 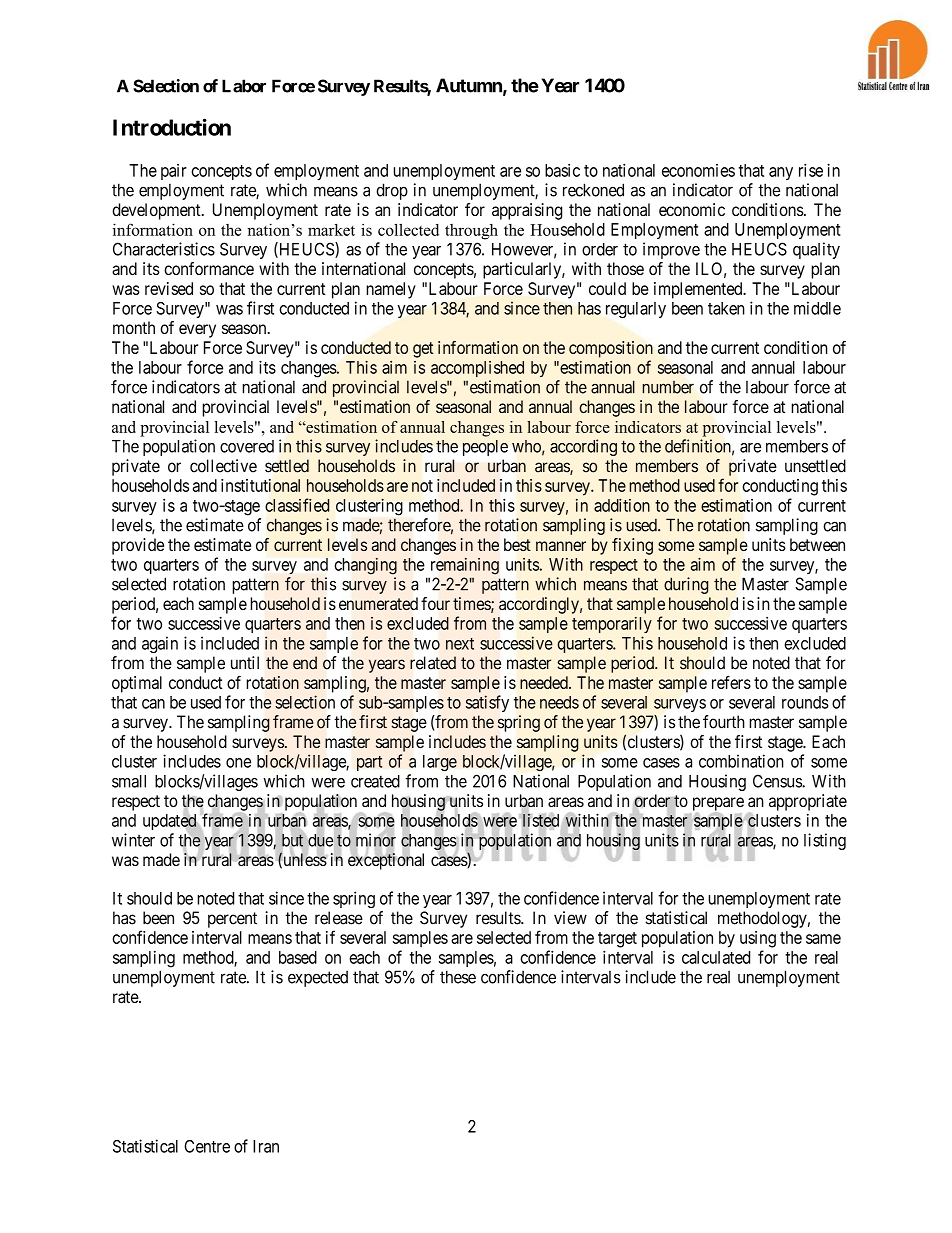 What do you see at coordinates (716, 957) in the screenshot?
I see `calculated` at bounding box center [716, 957].
